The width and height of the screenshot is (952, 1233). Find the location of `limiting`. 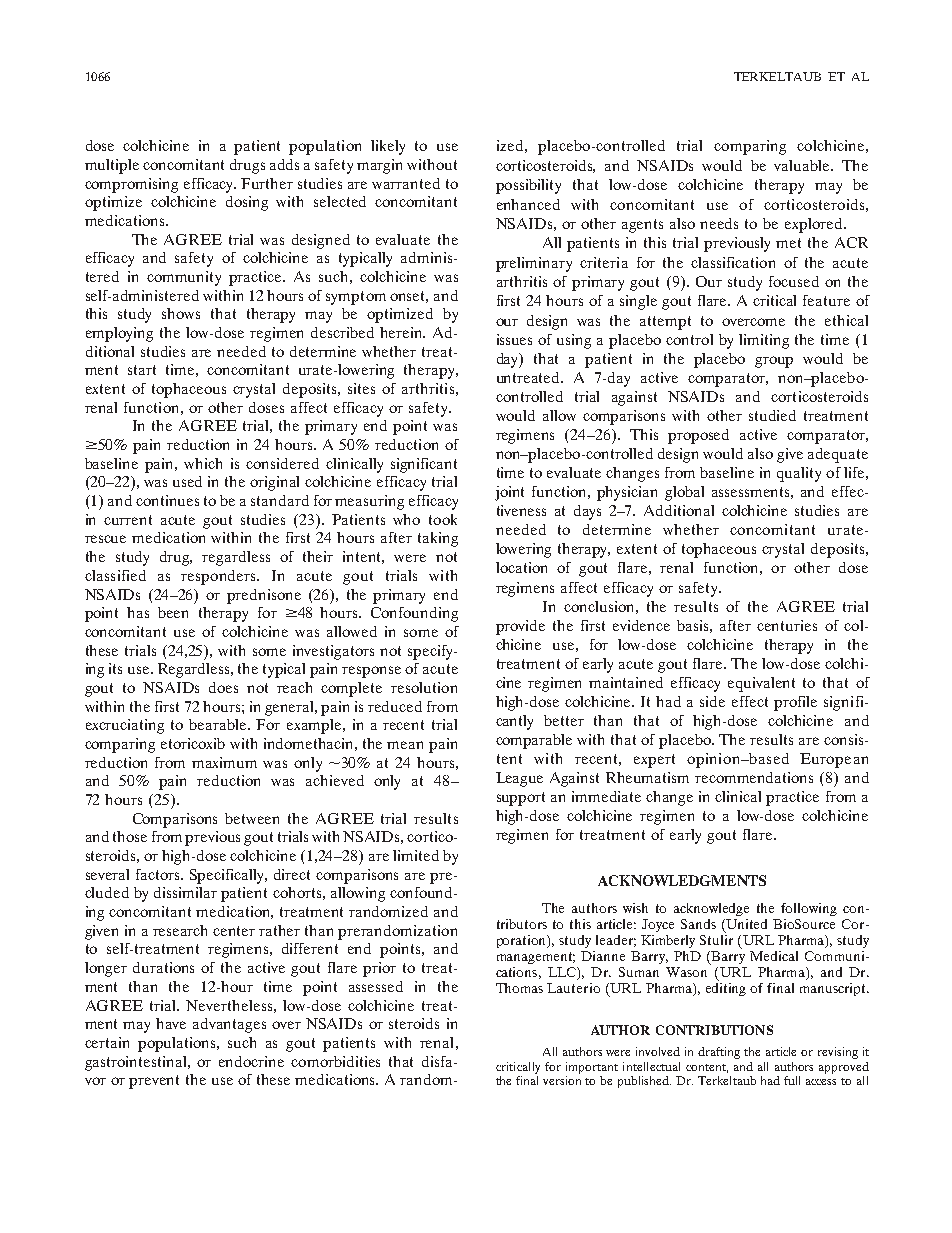

limiting is located at coordinates (764, 341).
